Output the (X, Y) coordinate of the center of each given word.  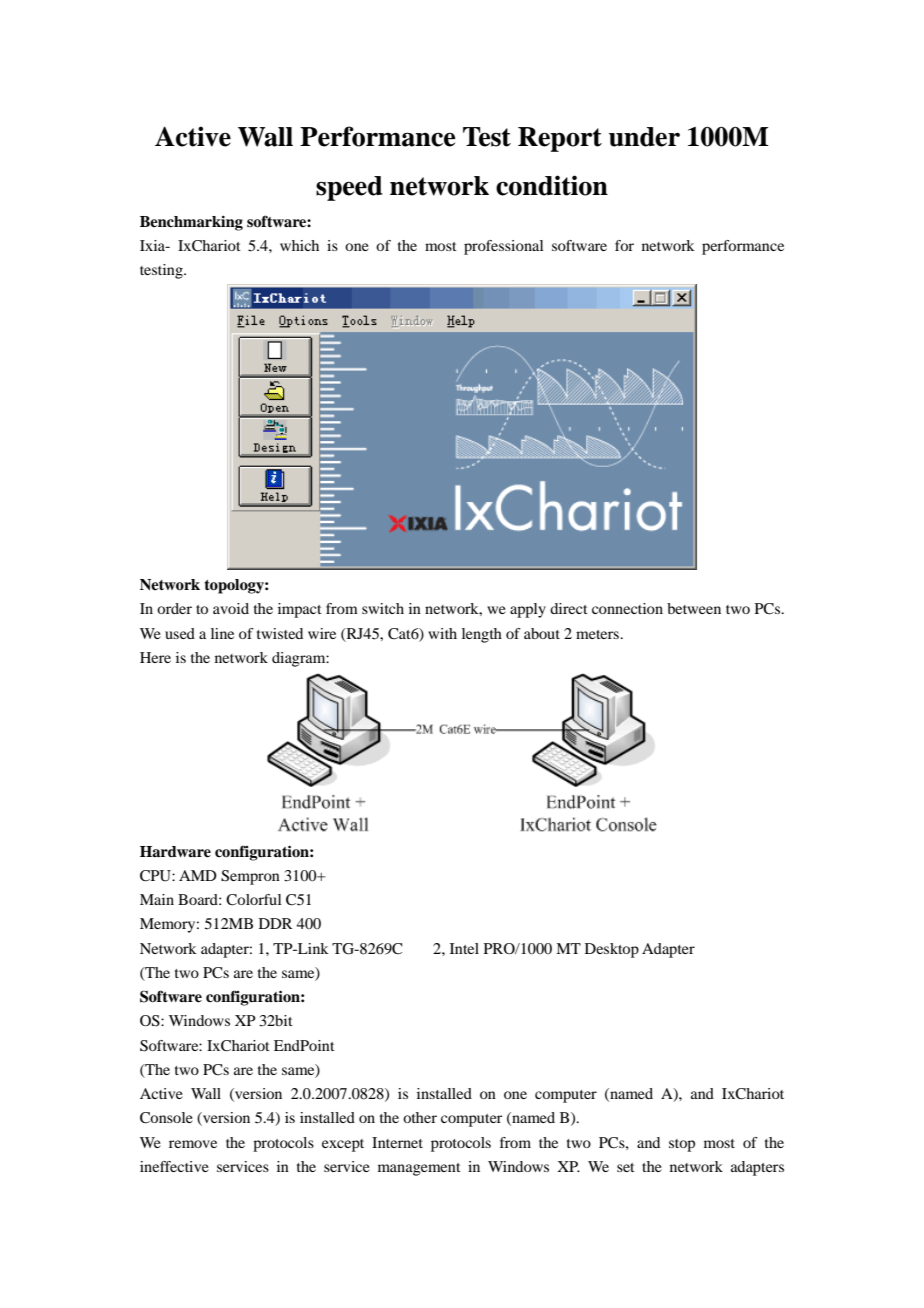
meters (598, 634)
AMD (198, 875)
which (299, 245)
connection (627, 608)
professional (503, 247)
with (442, 633)
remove (193, 1144)
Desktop (612, 950)
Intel (464, 948)
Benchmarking (191, 223)
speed (349, 188)
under (644, 137)
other (420, 1117)
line (222, 633)
